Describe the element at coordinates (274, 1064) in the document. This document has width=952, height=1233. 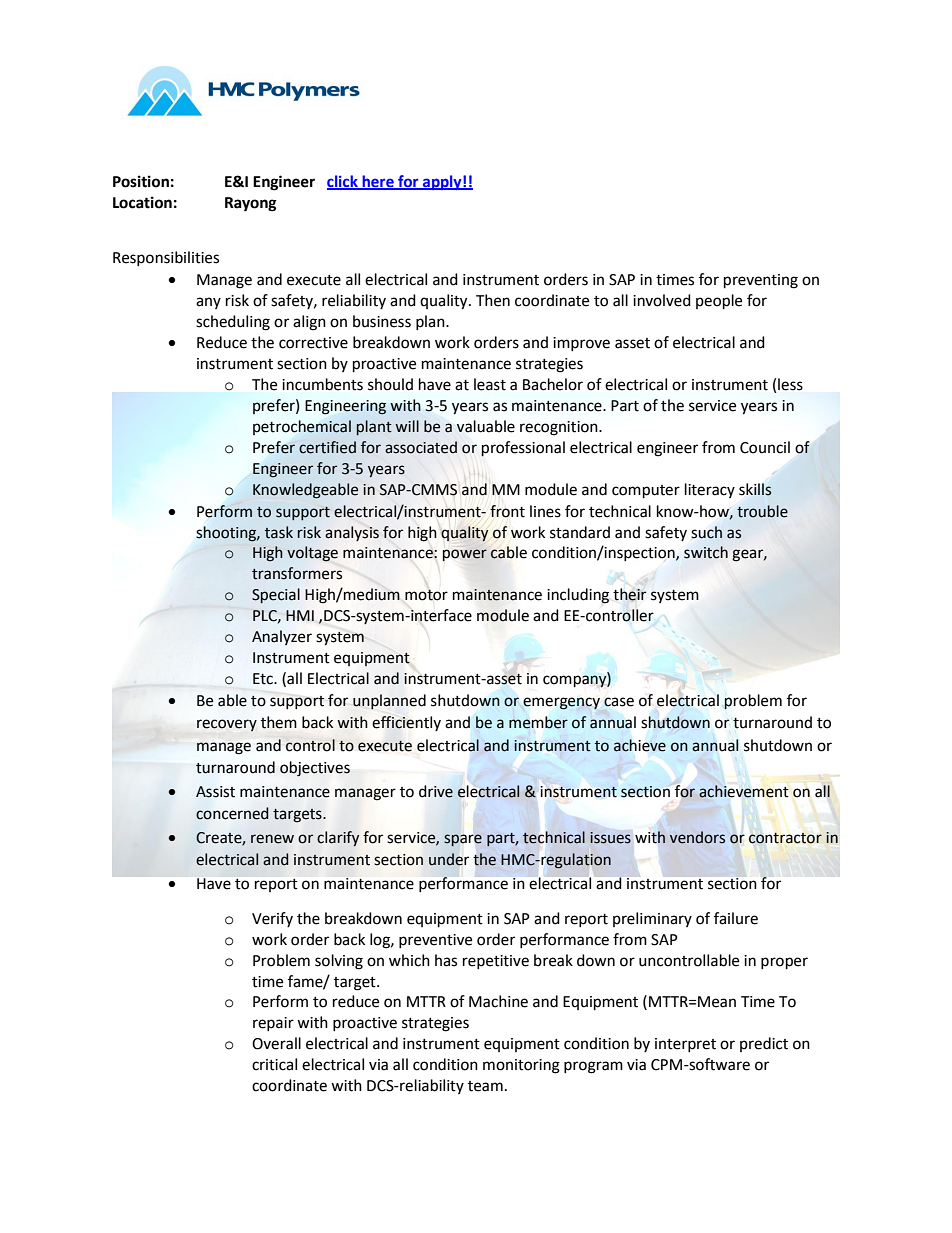
I see `critical` at that location.
